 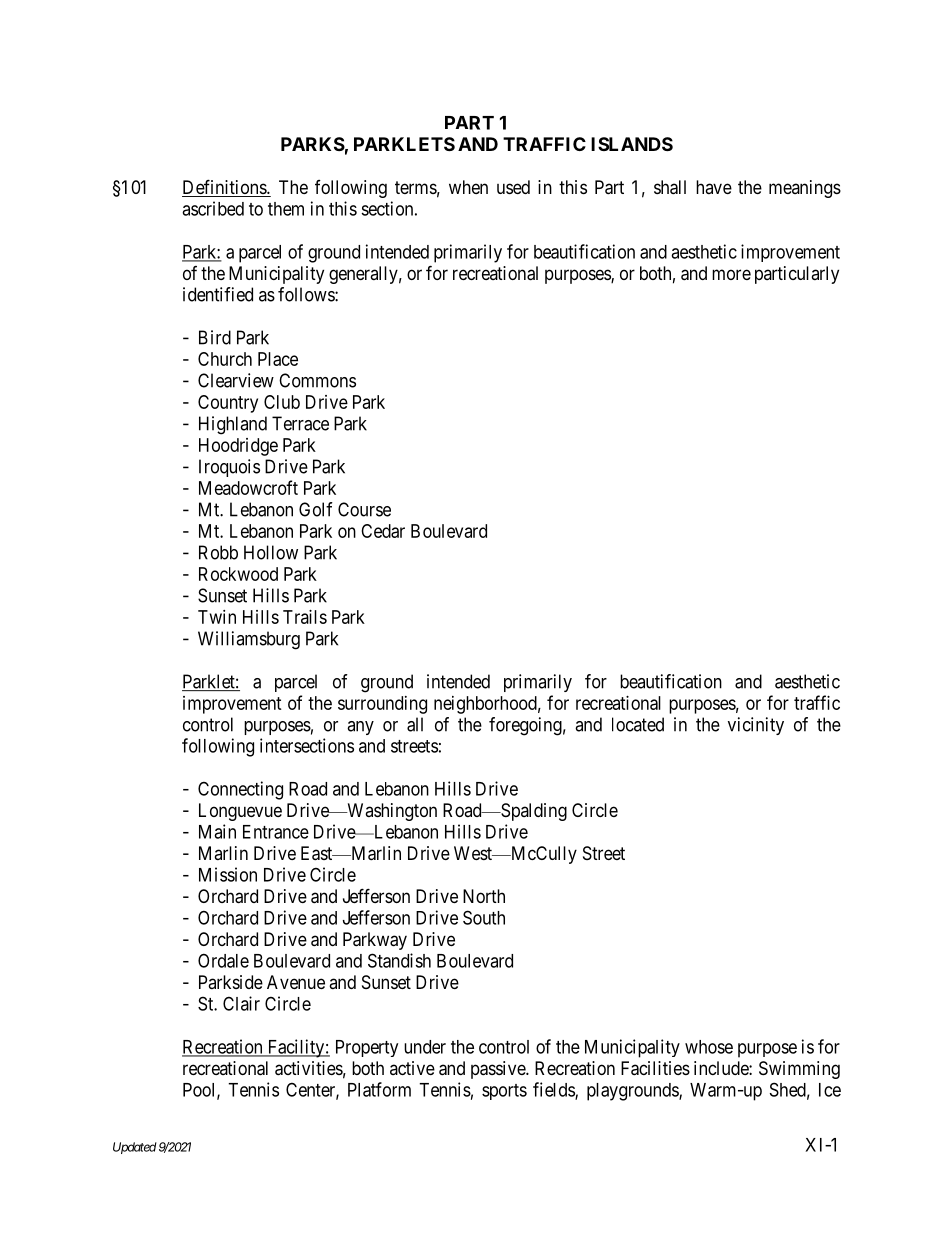 I want to click on when, so click(x=468, y=187).
